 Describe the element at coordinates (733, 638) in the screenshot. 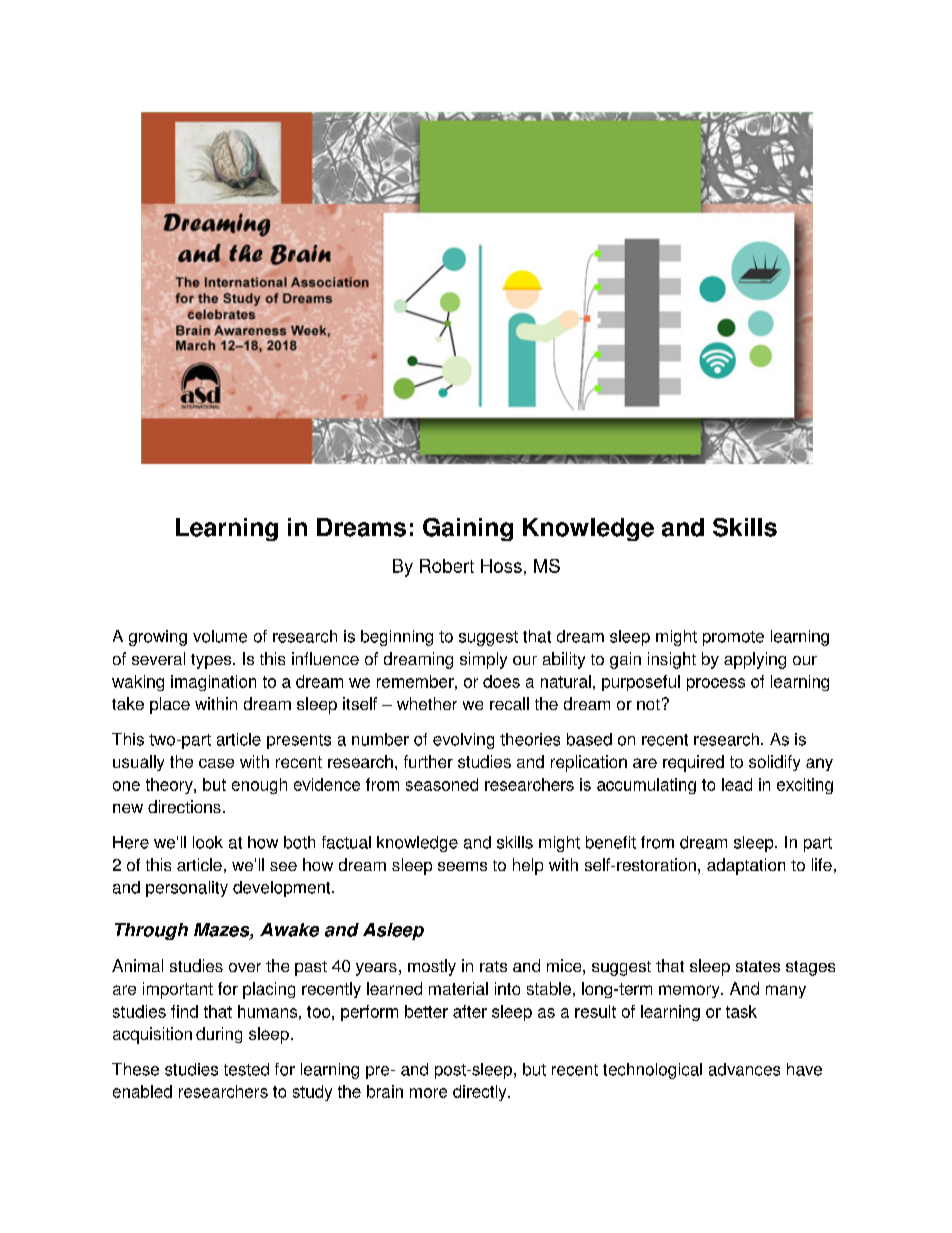

I see `promote` at that location.
